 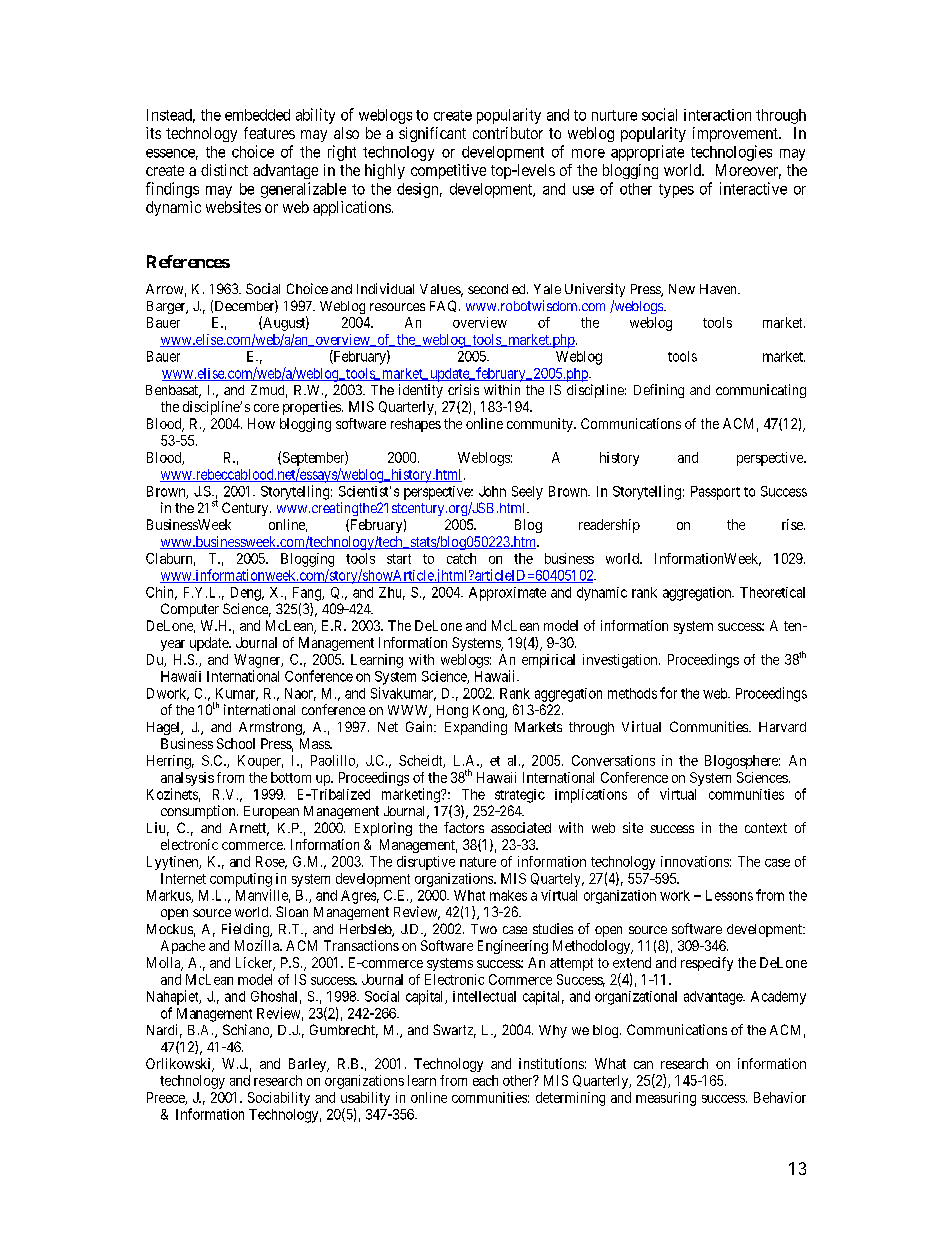 What do you see at coordinates (485, 1080) in the screenshot?
I see `each` at bounding box center [485, 1080].
